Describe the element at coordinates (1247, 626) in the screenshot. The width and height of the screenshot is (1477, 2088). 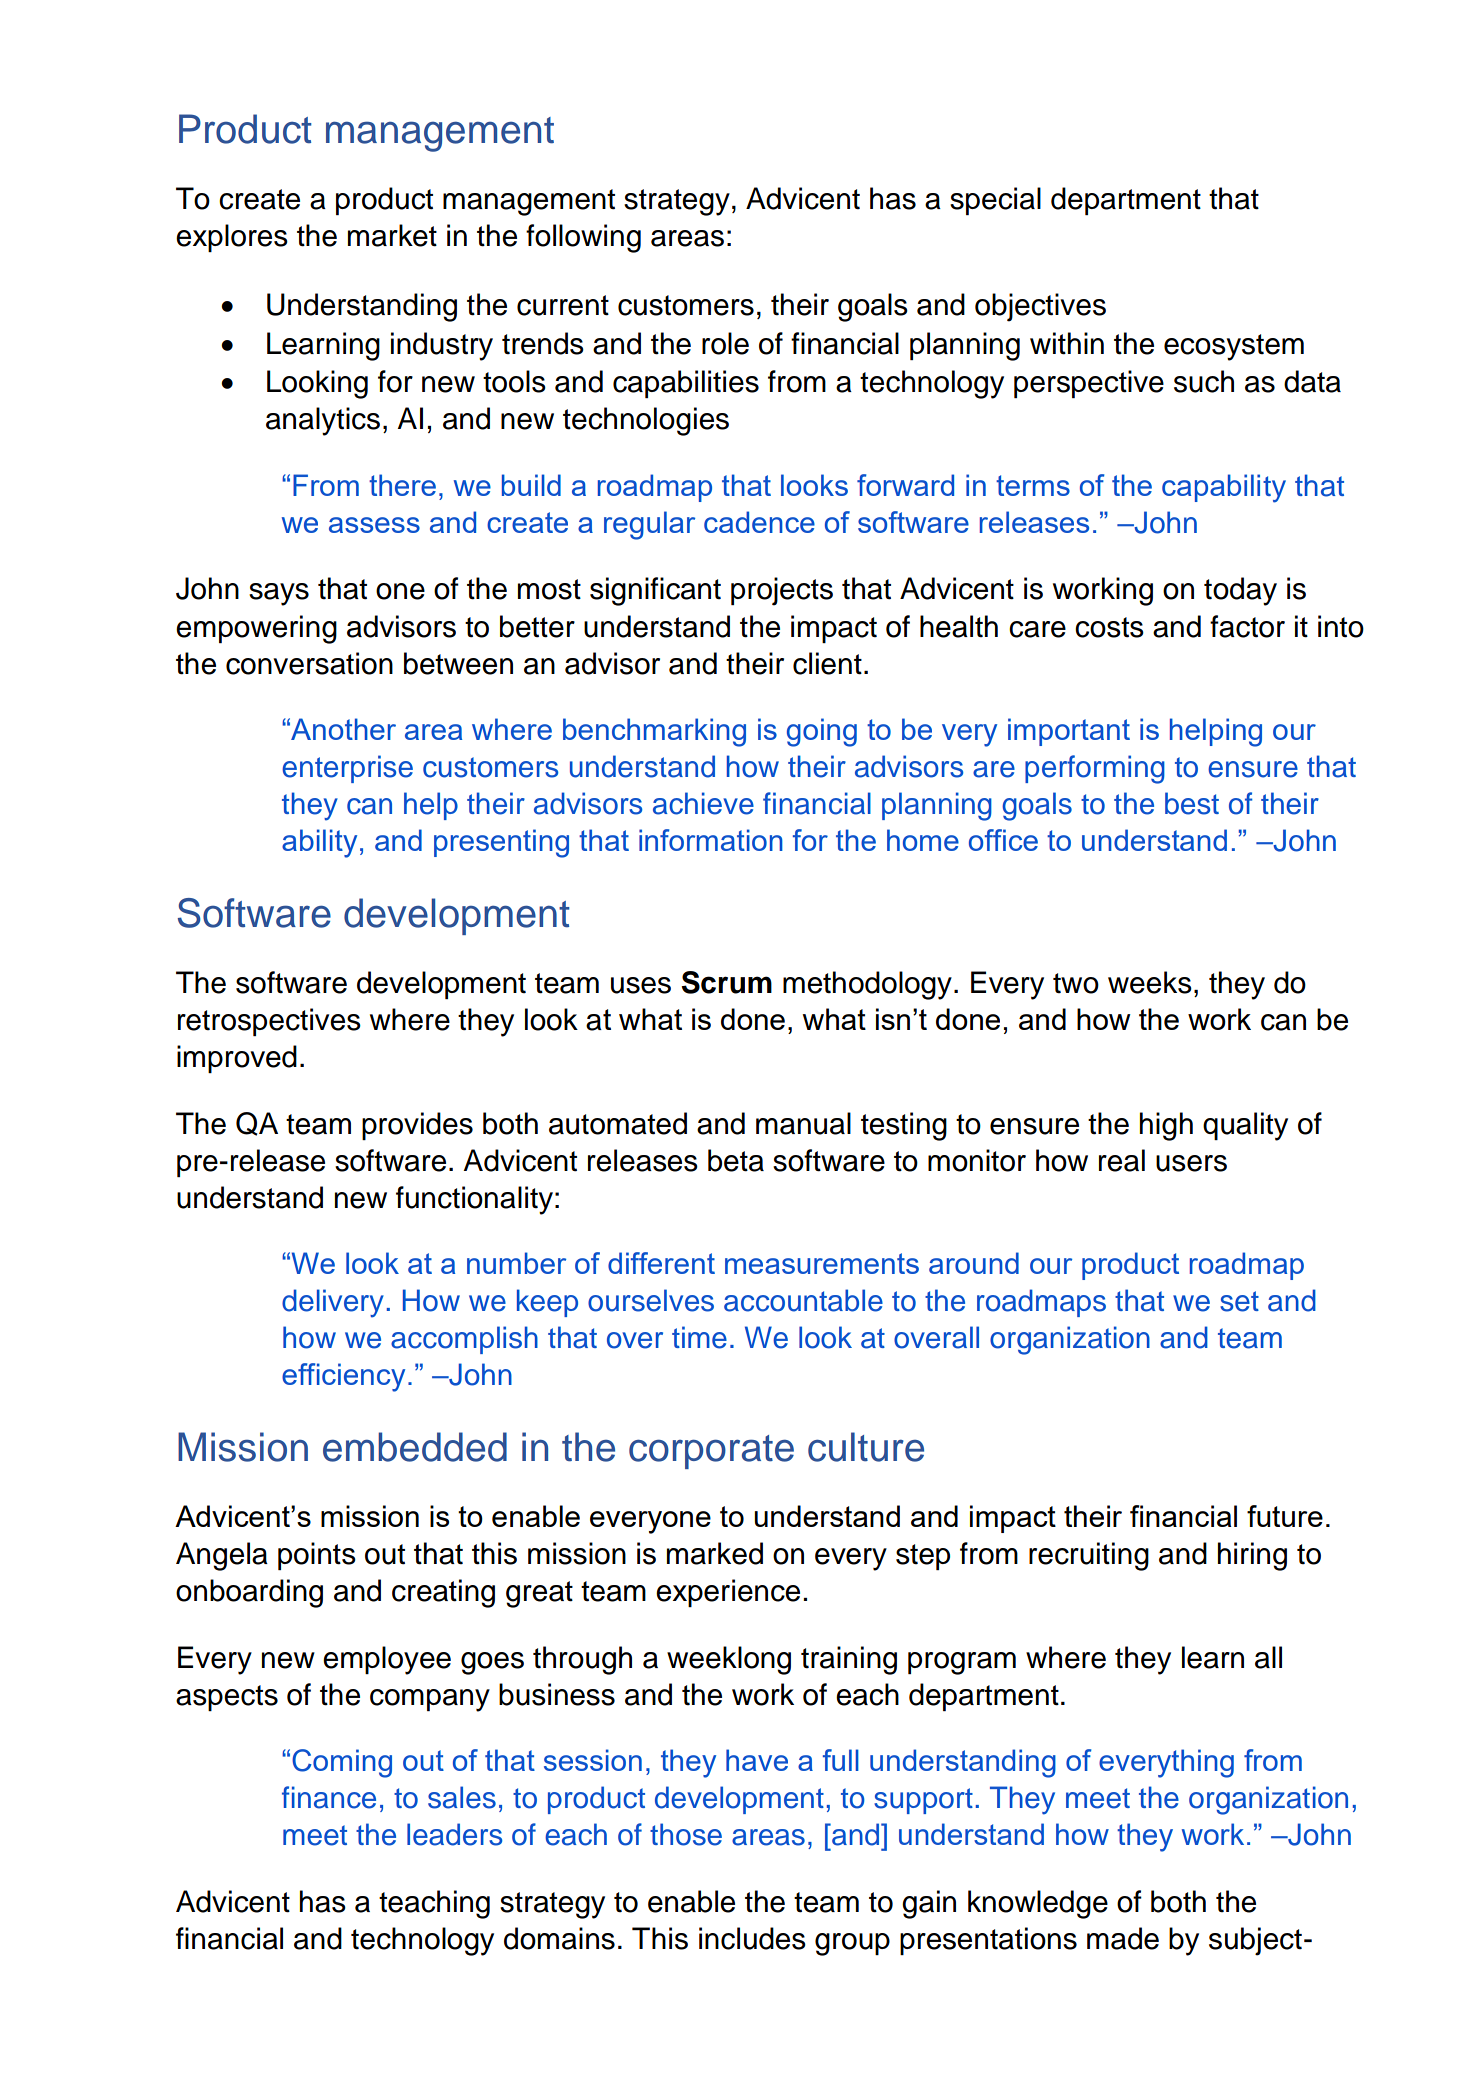
I see `factor` at that location.
